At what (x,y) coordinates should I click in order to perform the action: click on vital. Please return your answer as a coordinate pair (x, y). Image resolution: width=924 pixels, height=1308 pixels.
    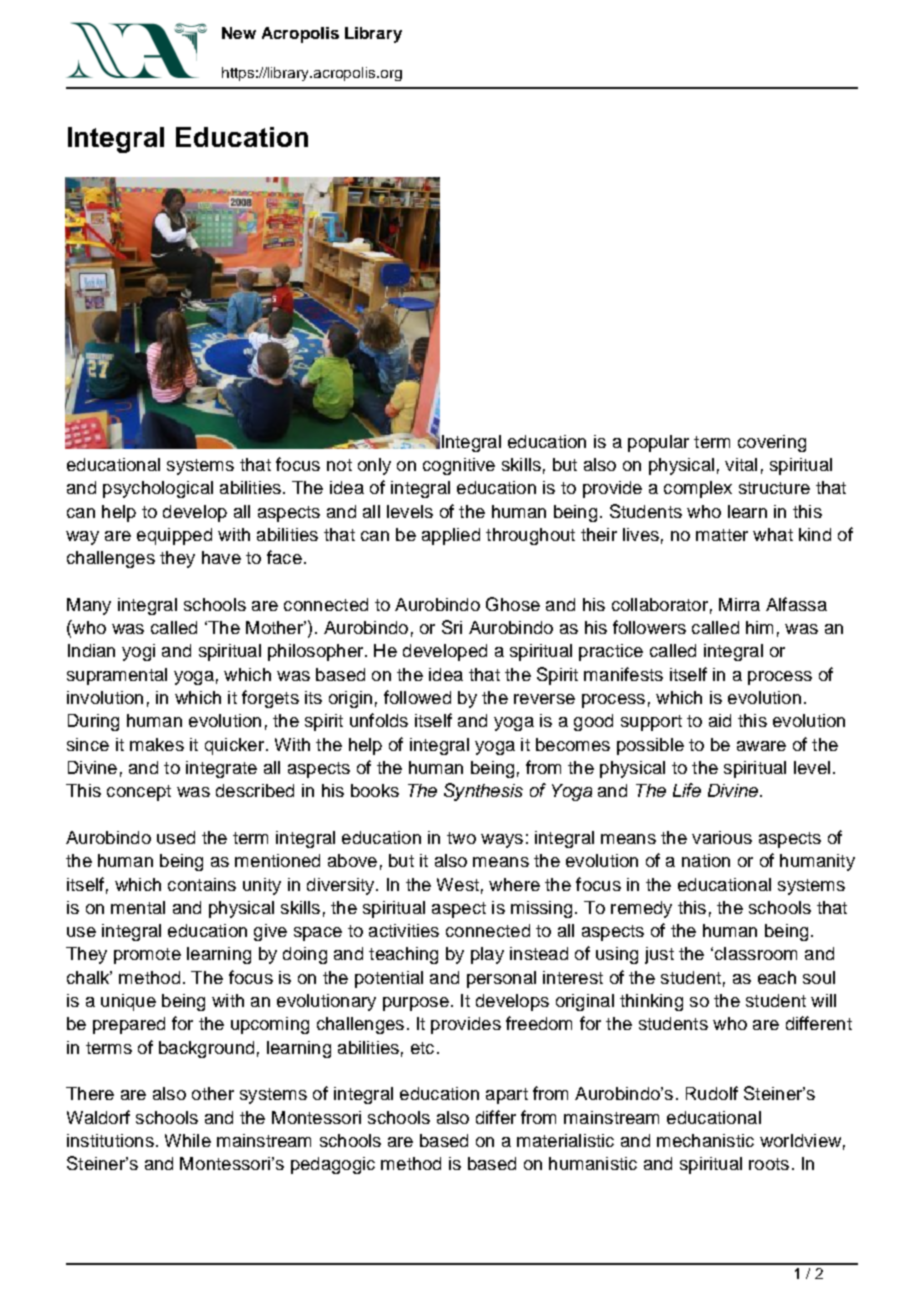
    Looking at the image, I should click on (741, 464).
